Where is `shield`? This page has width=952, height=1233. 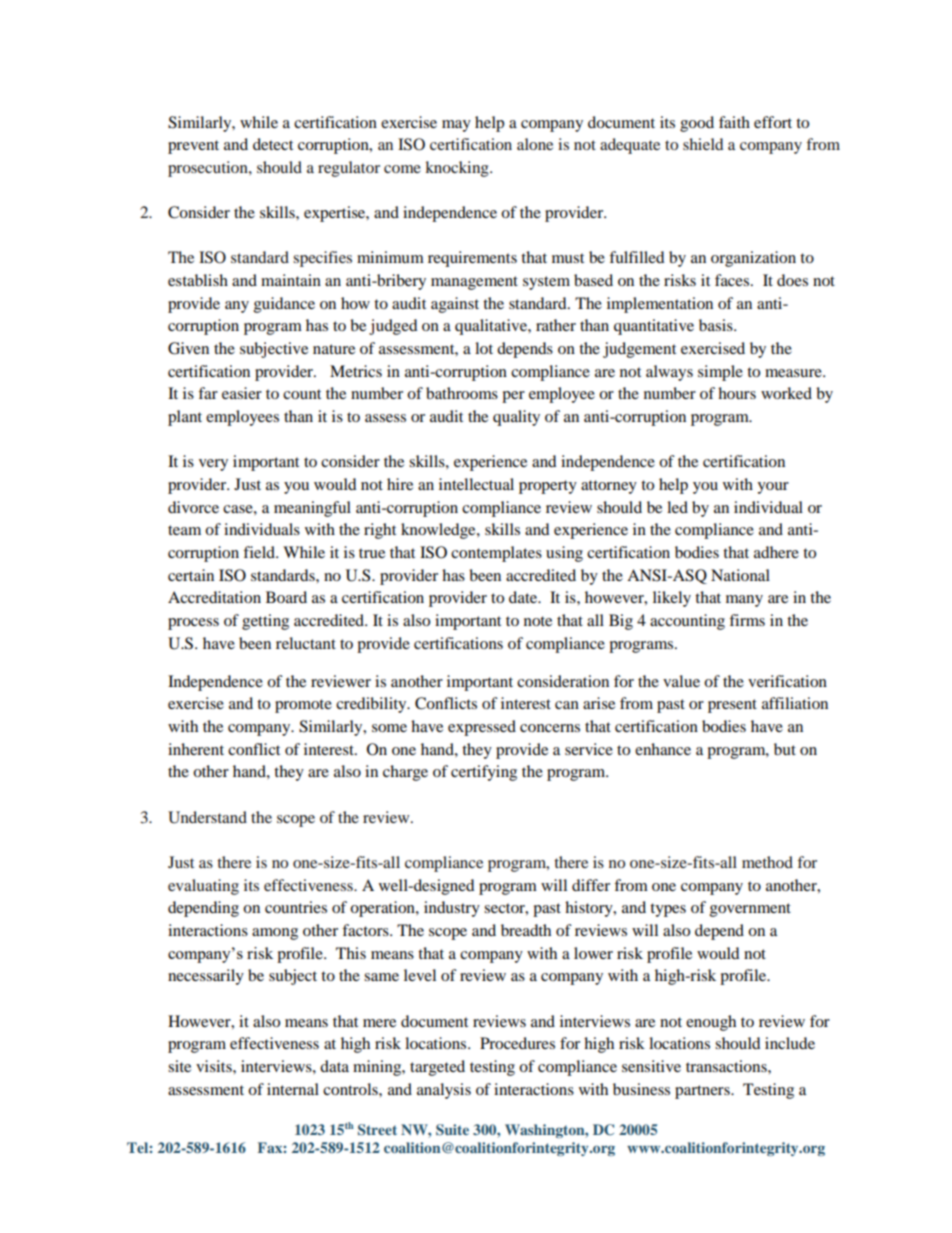 shield is located at coordinates (703, 144).
